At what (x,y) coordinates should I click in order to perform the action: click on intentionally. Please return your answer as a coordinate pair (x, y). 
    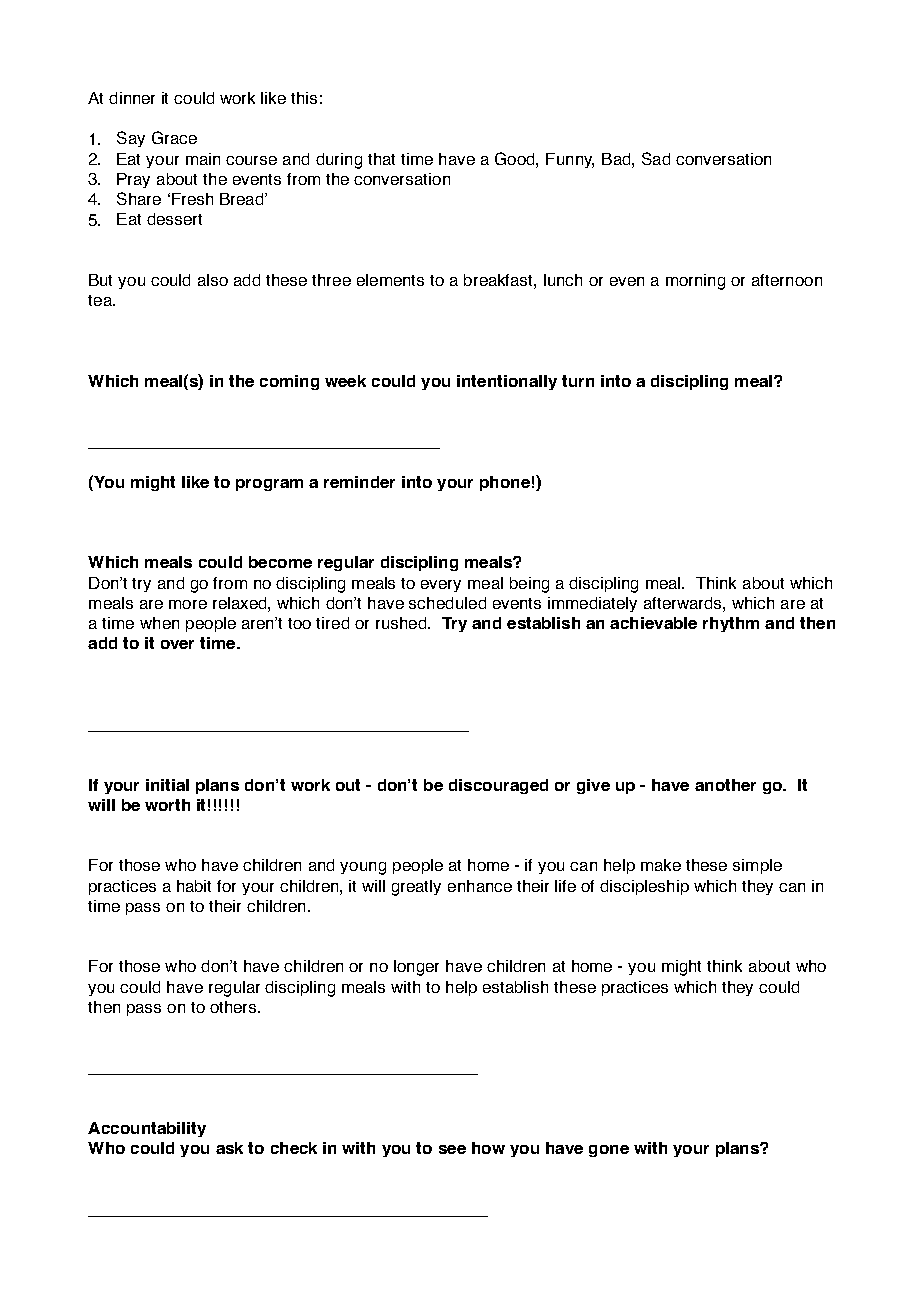
    Looking at the image, I should click on (507, 382).
